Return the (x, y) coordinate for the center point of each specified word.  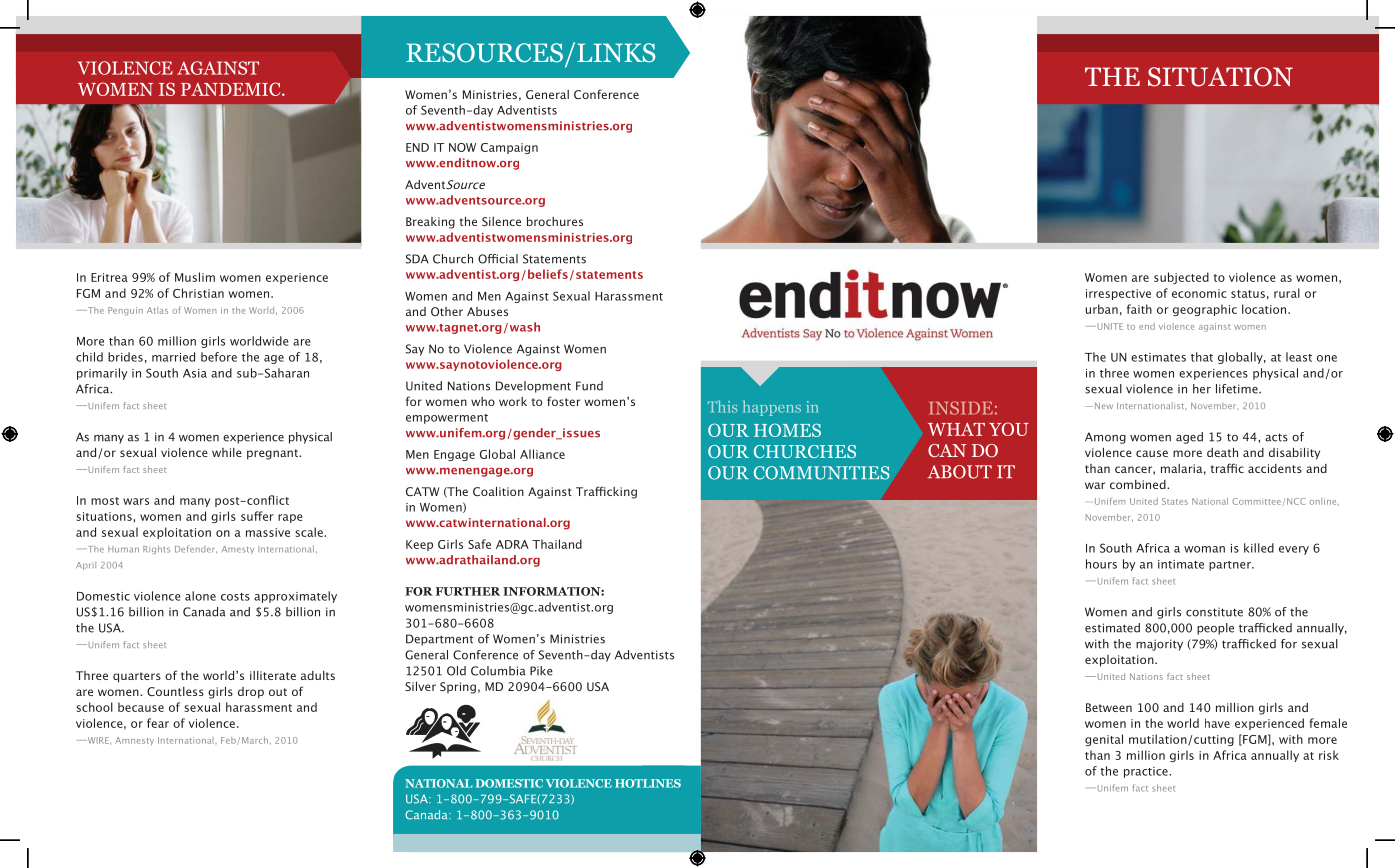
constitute (1214, 612)
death (1222, 452)
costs (235, 597)
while (227, 452)
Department (439, 640)
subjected (1181, 278)
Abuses (487, 311)
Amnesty (134, 741)
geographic (1205, 310)
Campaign (509, 148)
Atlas (157, 310)
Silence (501, 221)
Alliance (542, 454)
